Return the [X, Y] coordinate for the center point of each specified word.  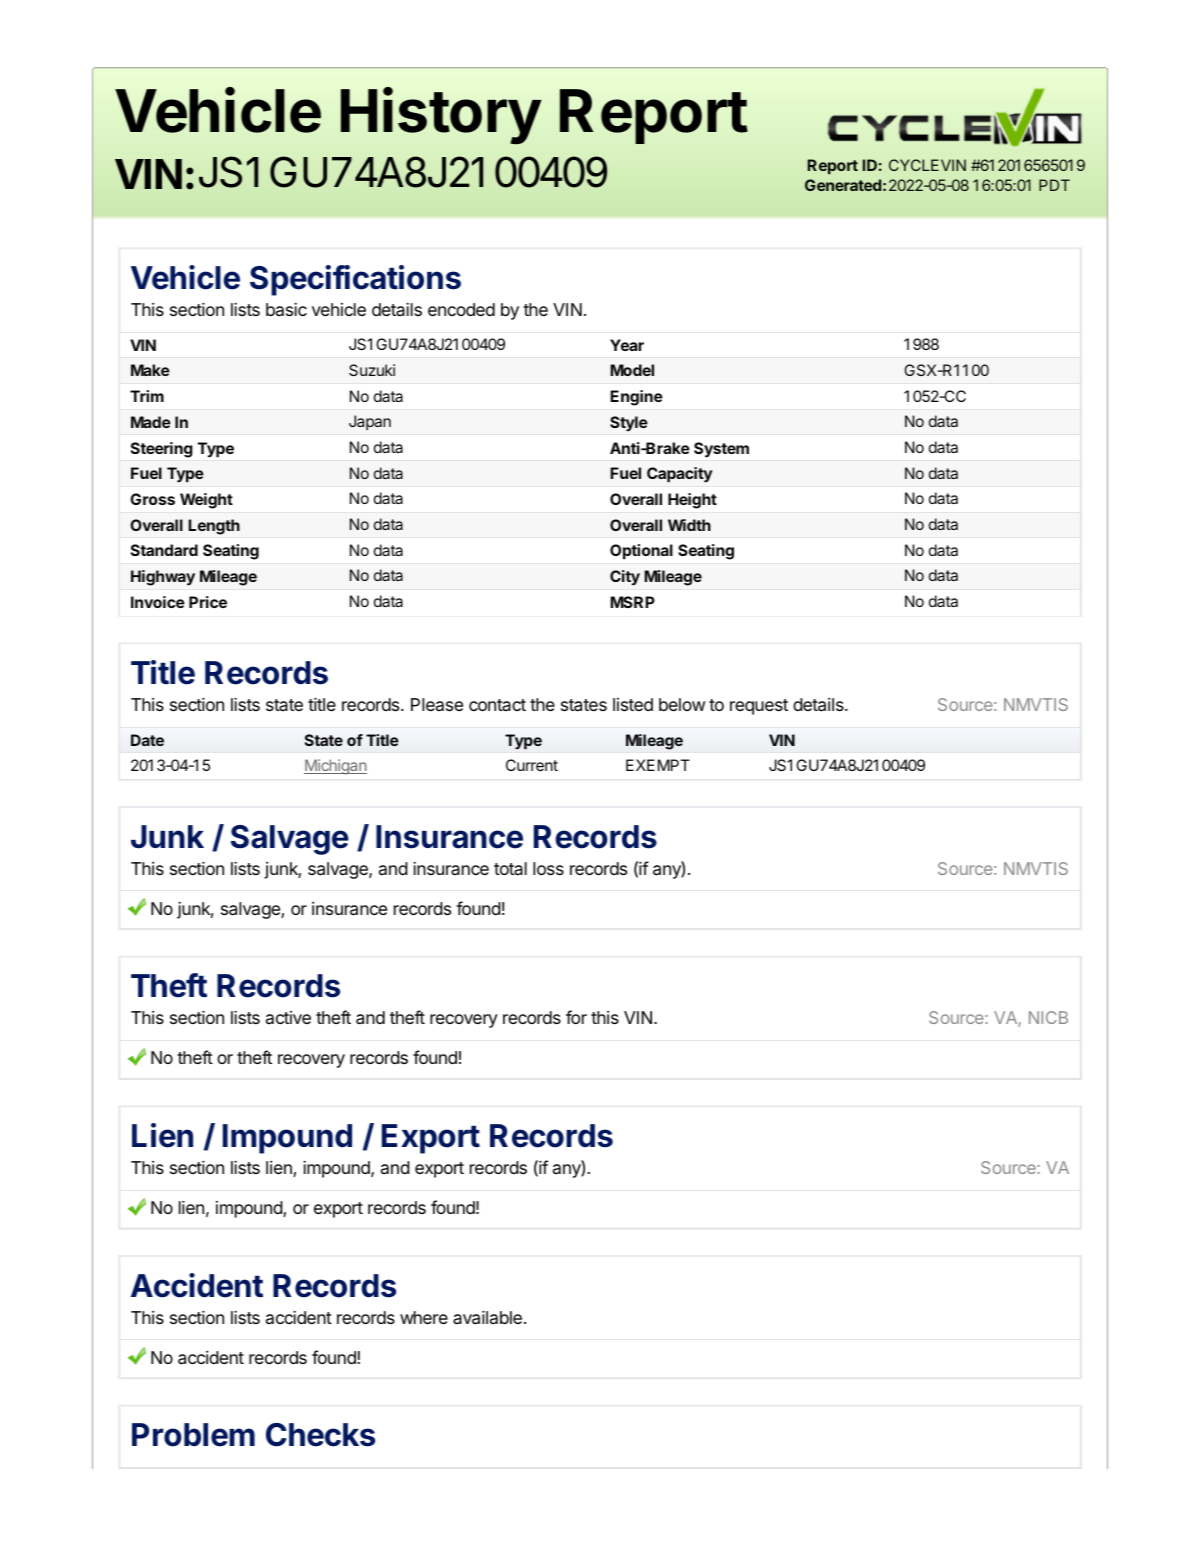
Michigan [335, 767]
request [759, 707]
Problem [193, 1435]
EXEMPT [658, 765]
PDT [1054, 185]
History [441, 116]
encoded [461, 309]
